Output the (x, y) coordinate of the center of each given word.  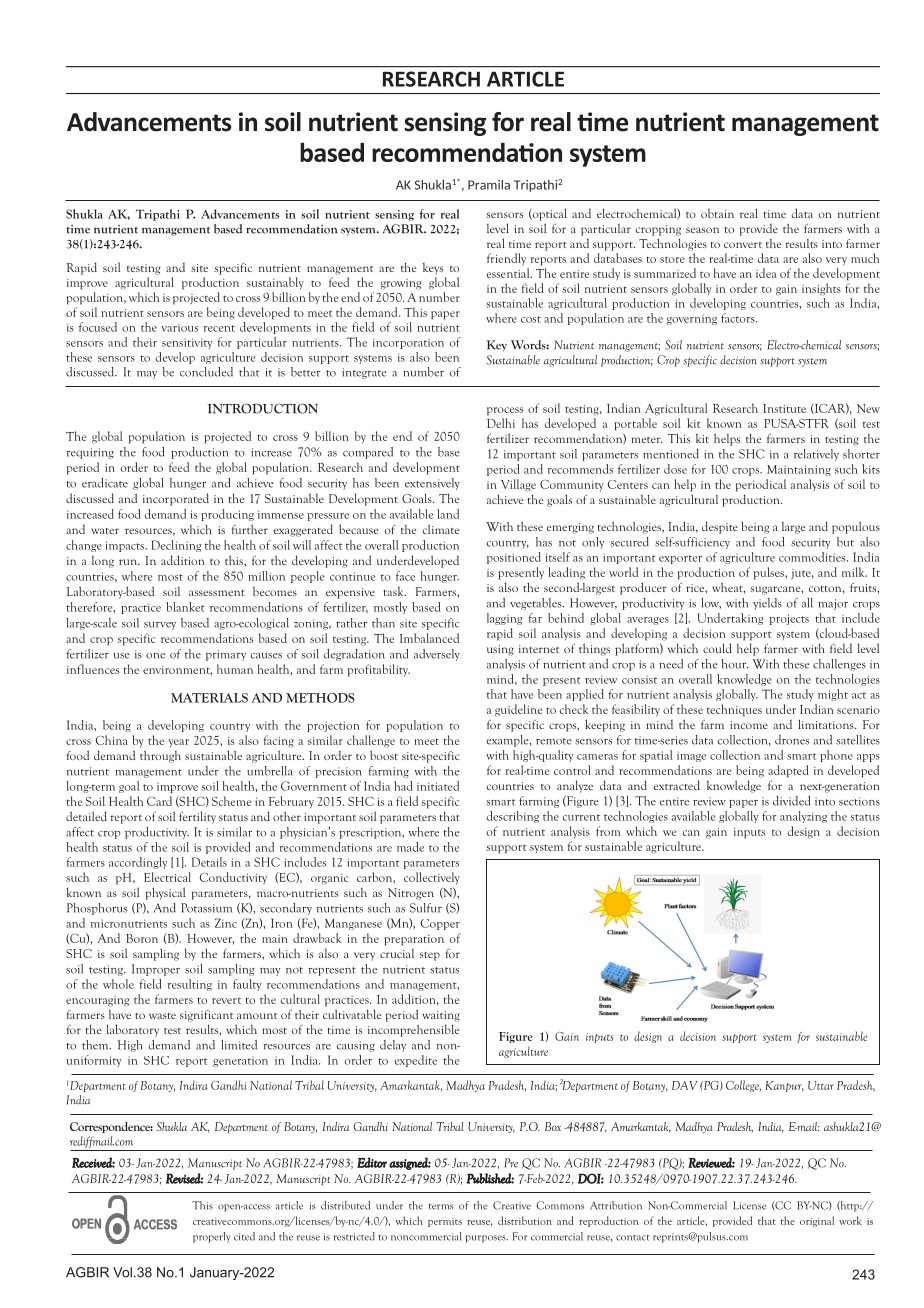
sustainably (275, 283)
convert (743, 245)
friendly (506, 259)
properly (211, 1237)
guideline (518, 710)
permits (445, 1222)
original (817, 1221)
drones (792, 740)
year (178, 743)
